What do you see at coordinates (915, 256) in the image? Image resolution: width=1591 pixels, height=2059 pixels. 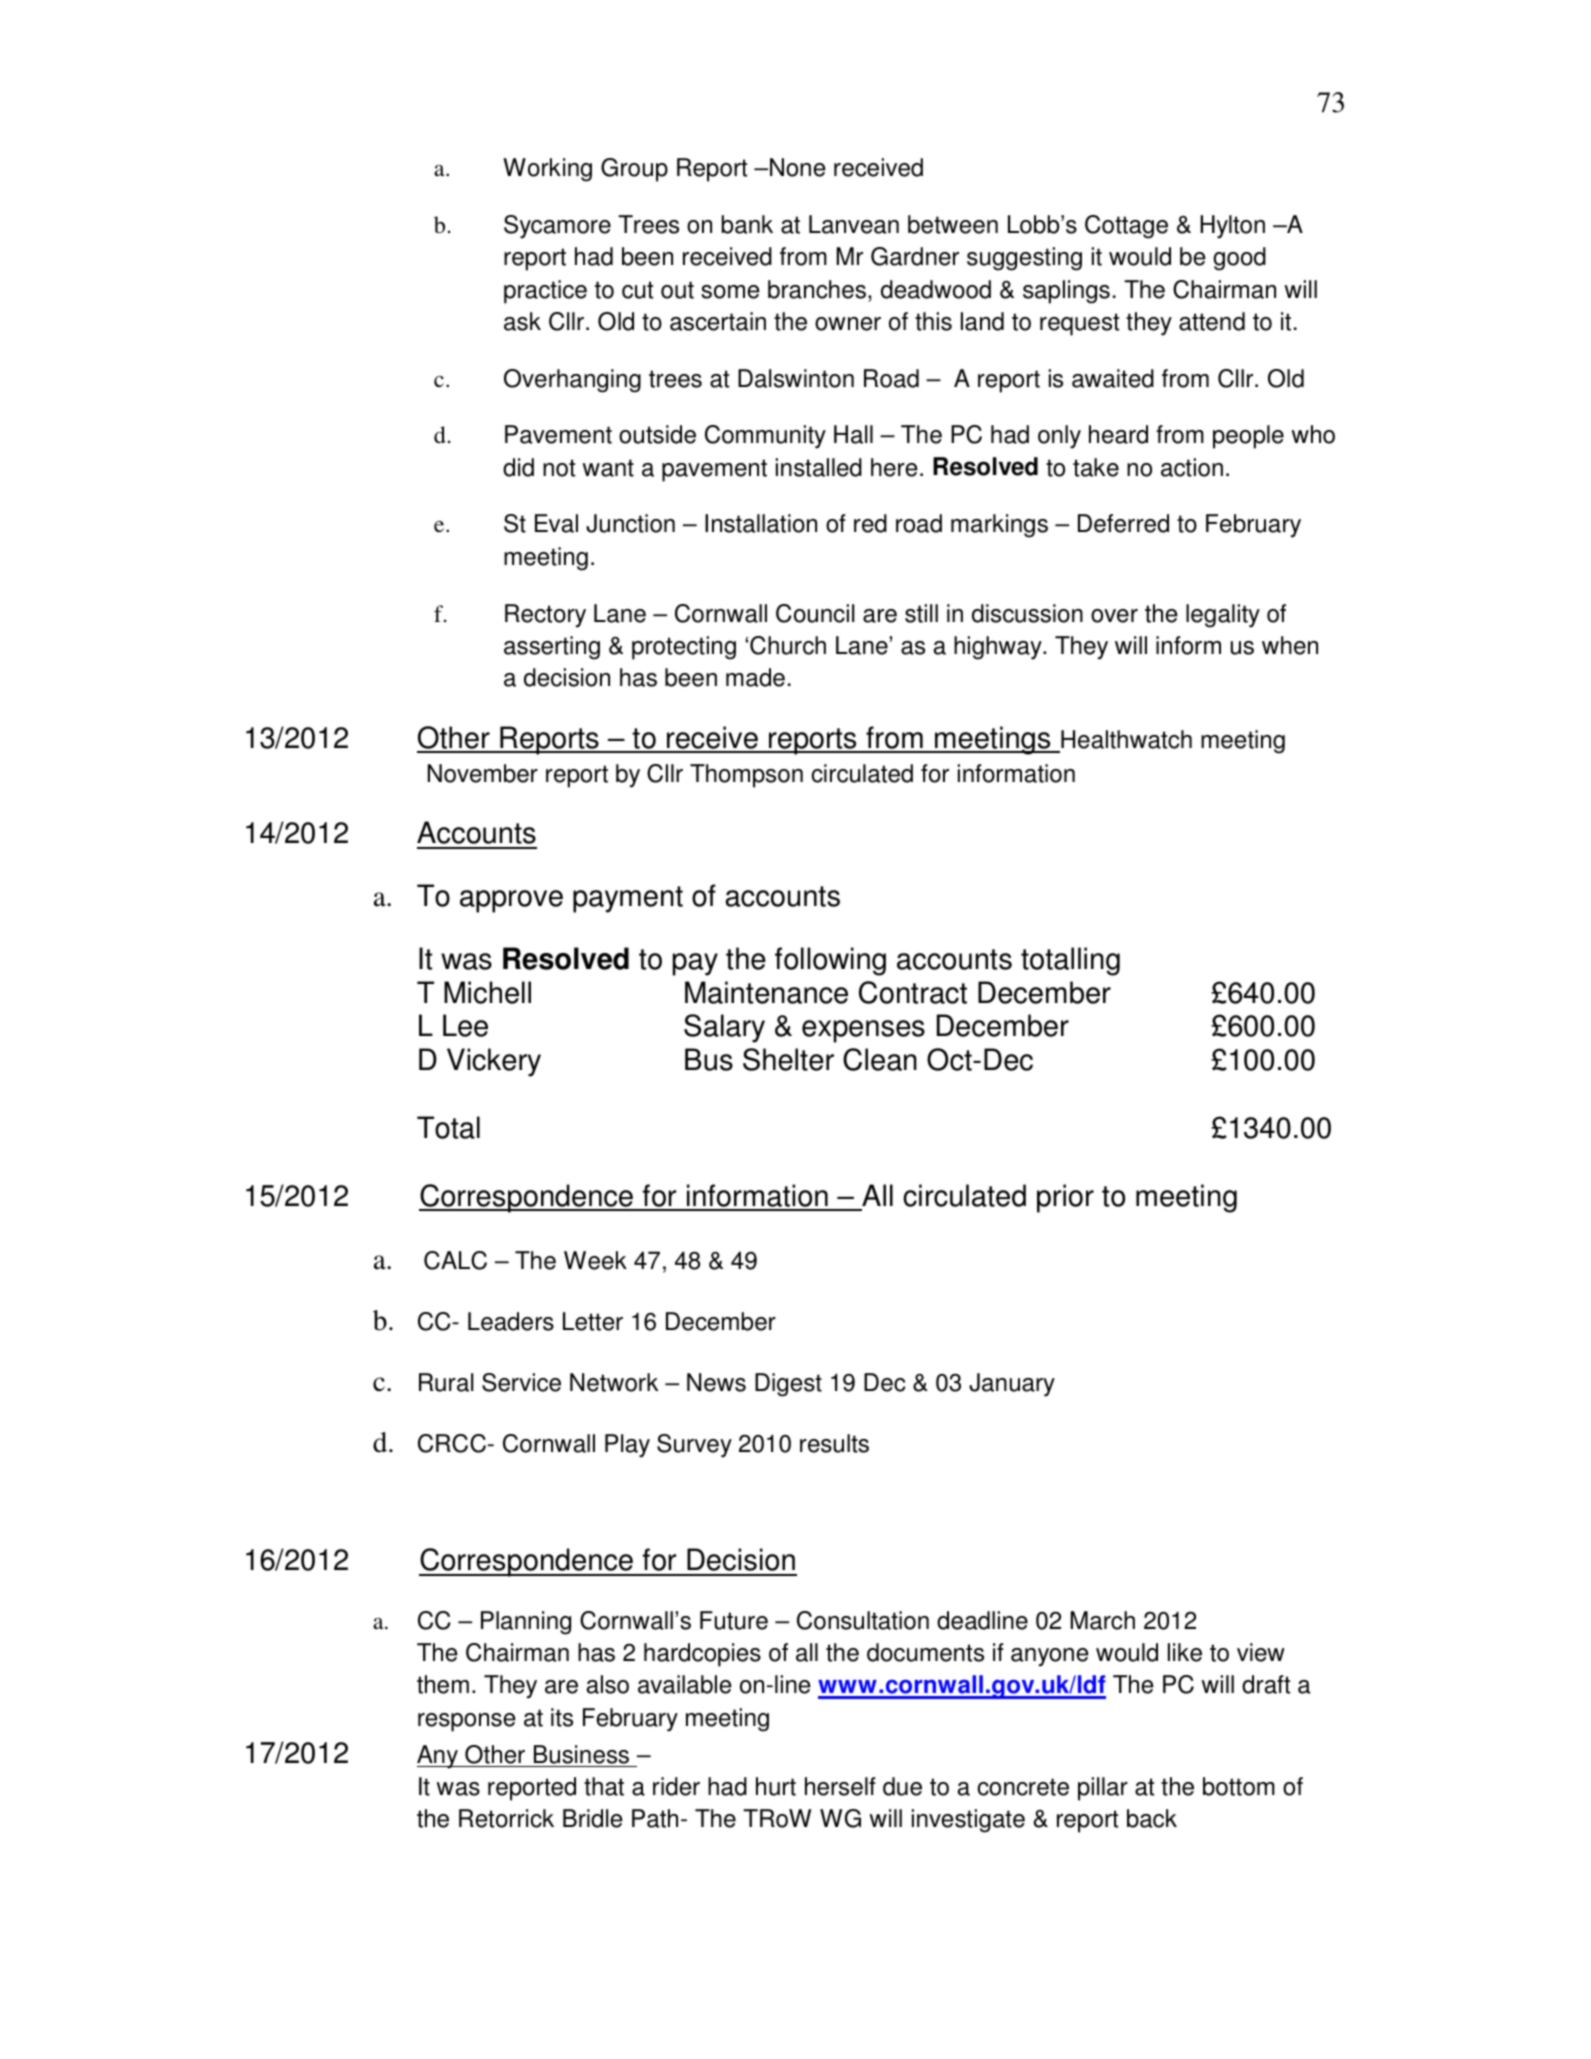 I see `Gardner` at bounding box center [915, 256].
